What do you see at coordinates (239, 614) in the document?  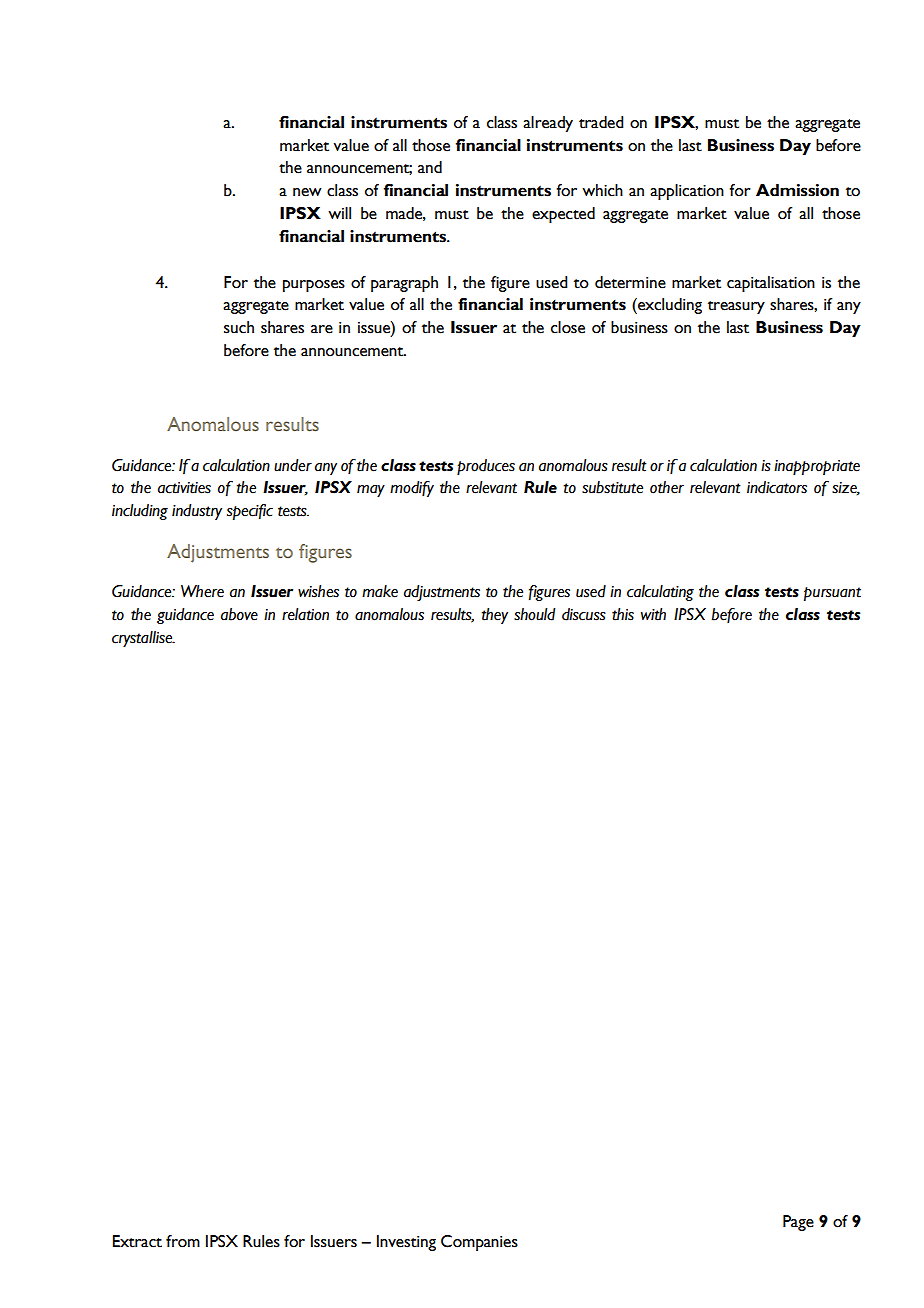 I see `above` at bounding box center [239, 614].
